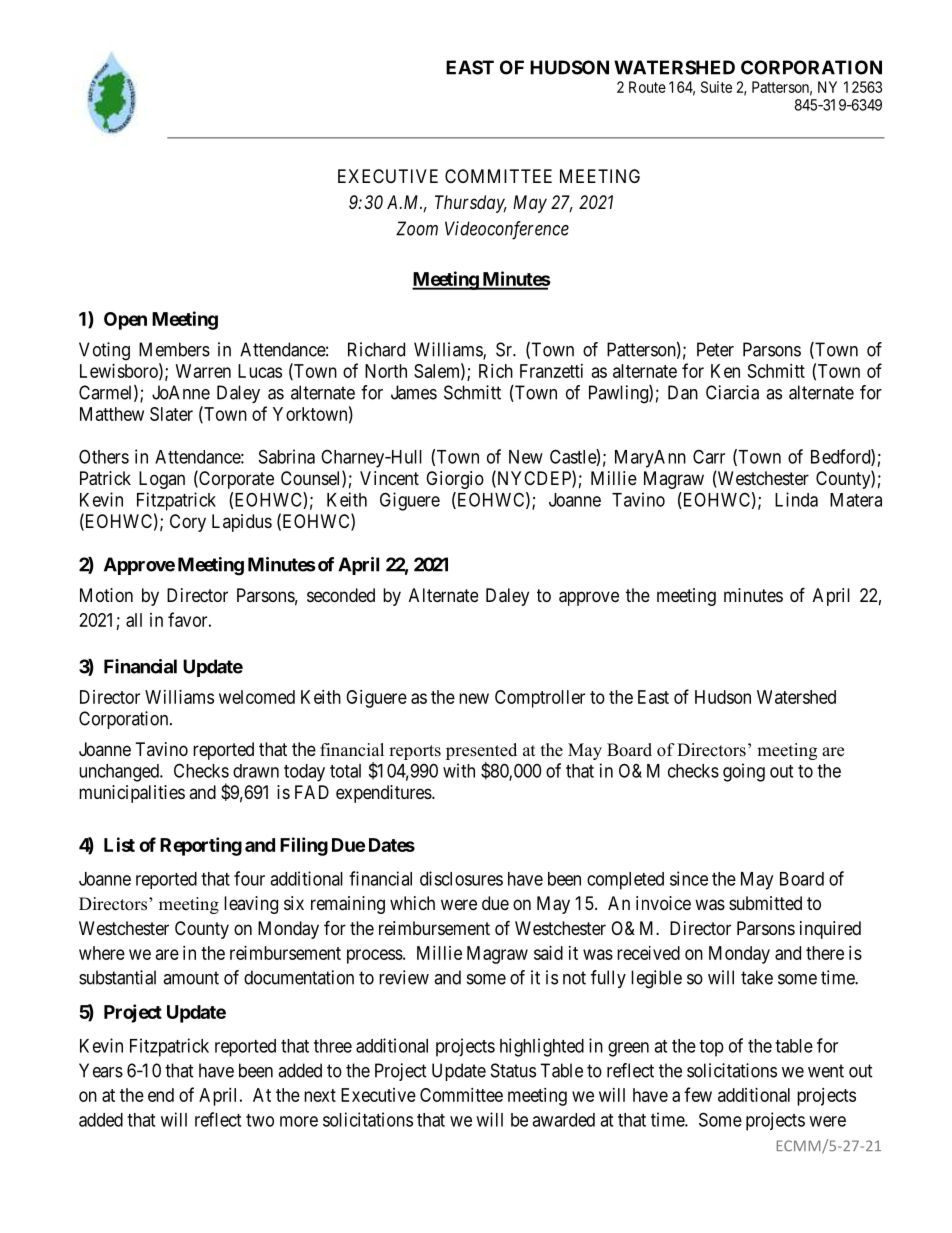 This screenshot has height=1233, width=952. What do you see at coordinates (725, 371) in the screenshot?
I see `Ken` at bounding box center [725, 371].
